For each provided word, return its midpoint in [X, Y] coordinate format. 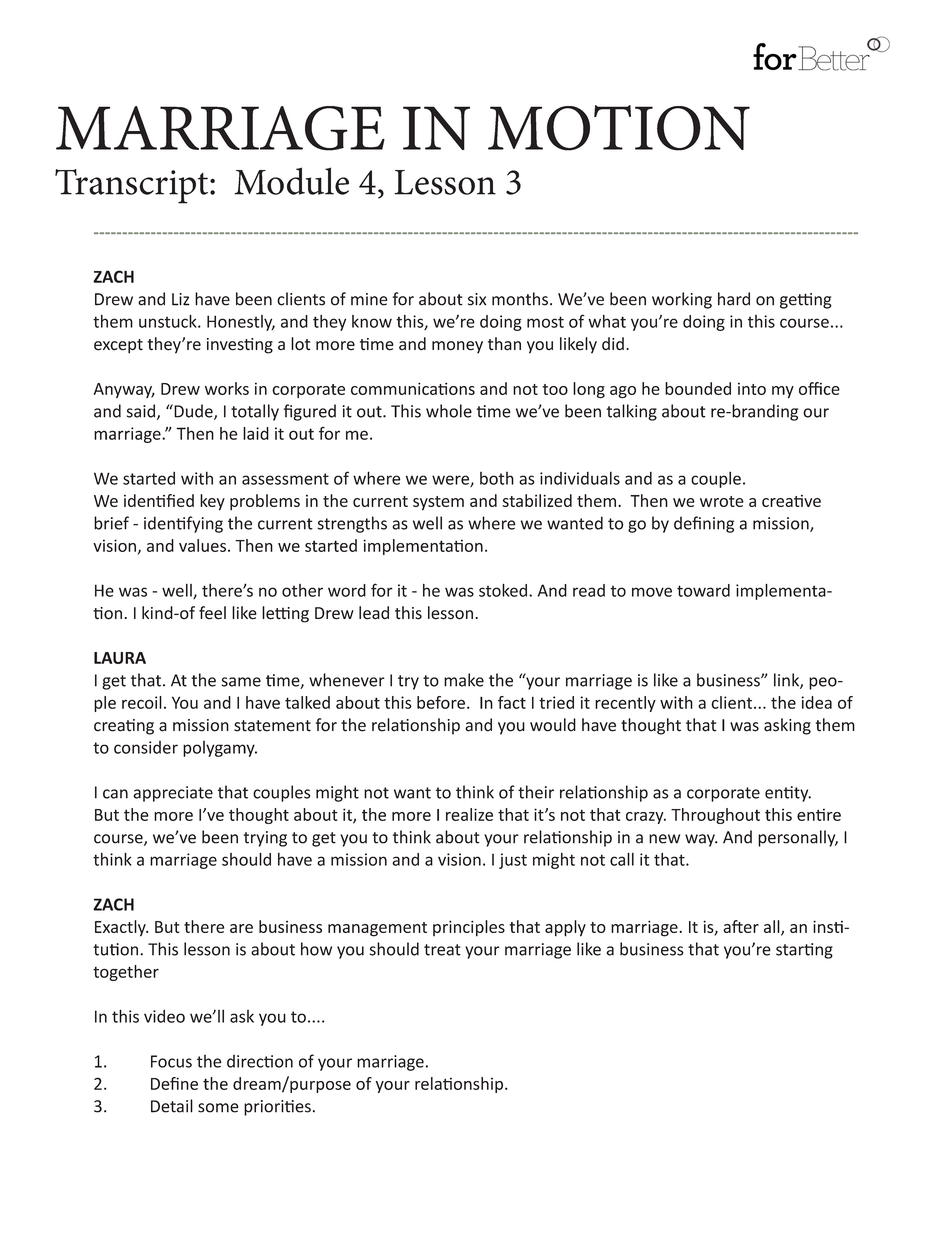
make [464, 680]
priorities [277, 1108]
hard [734, 299]
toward [703, 590]
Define [174, 1083]
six [477, 299]
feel [212, 613]
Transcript [133, 186]
